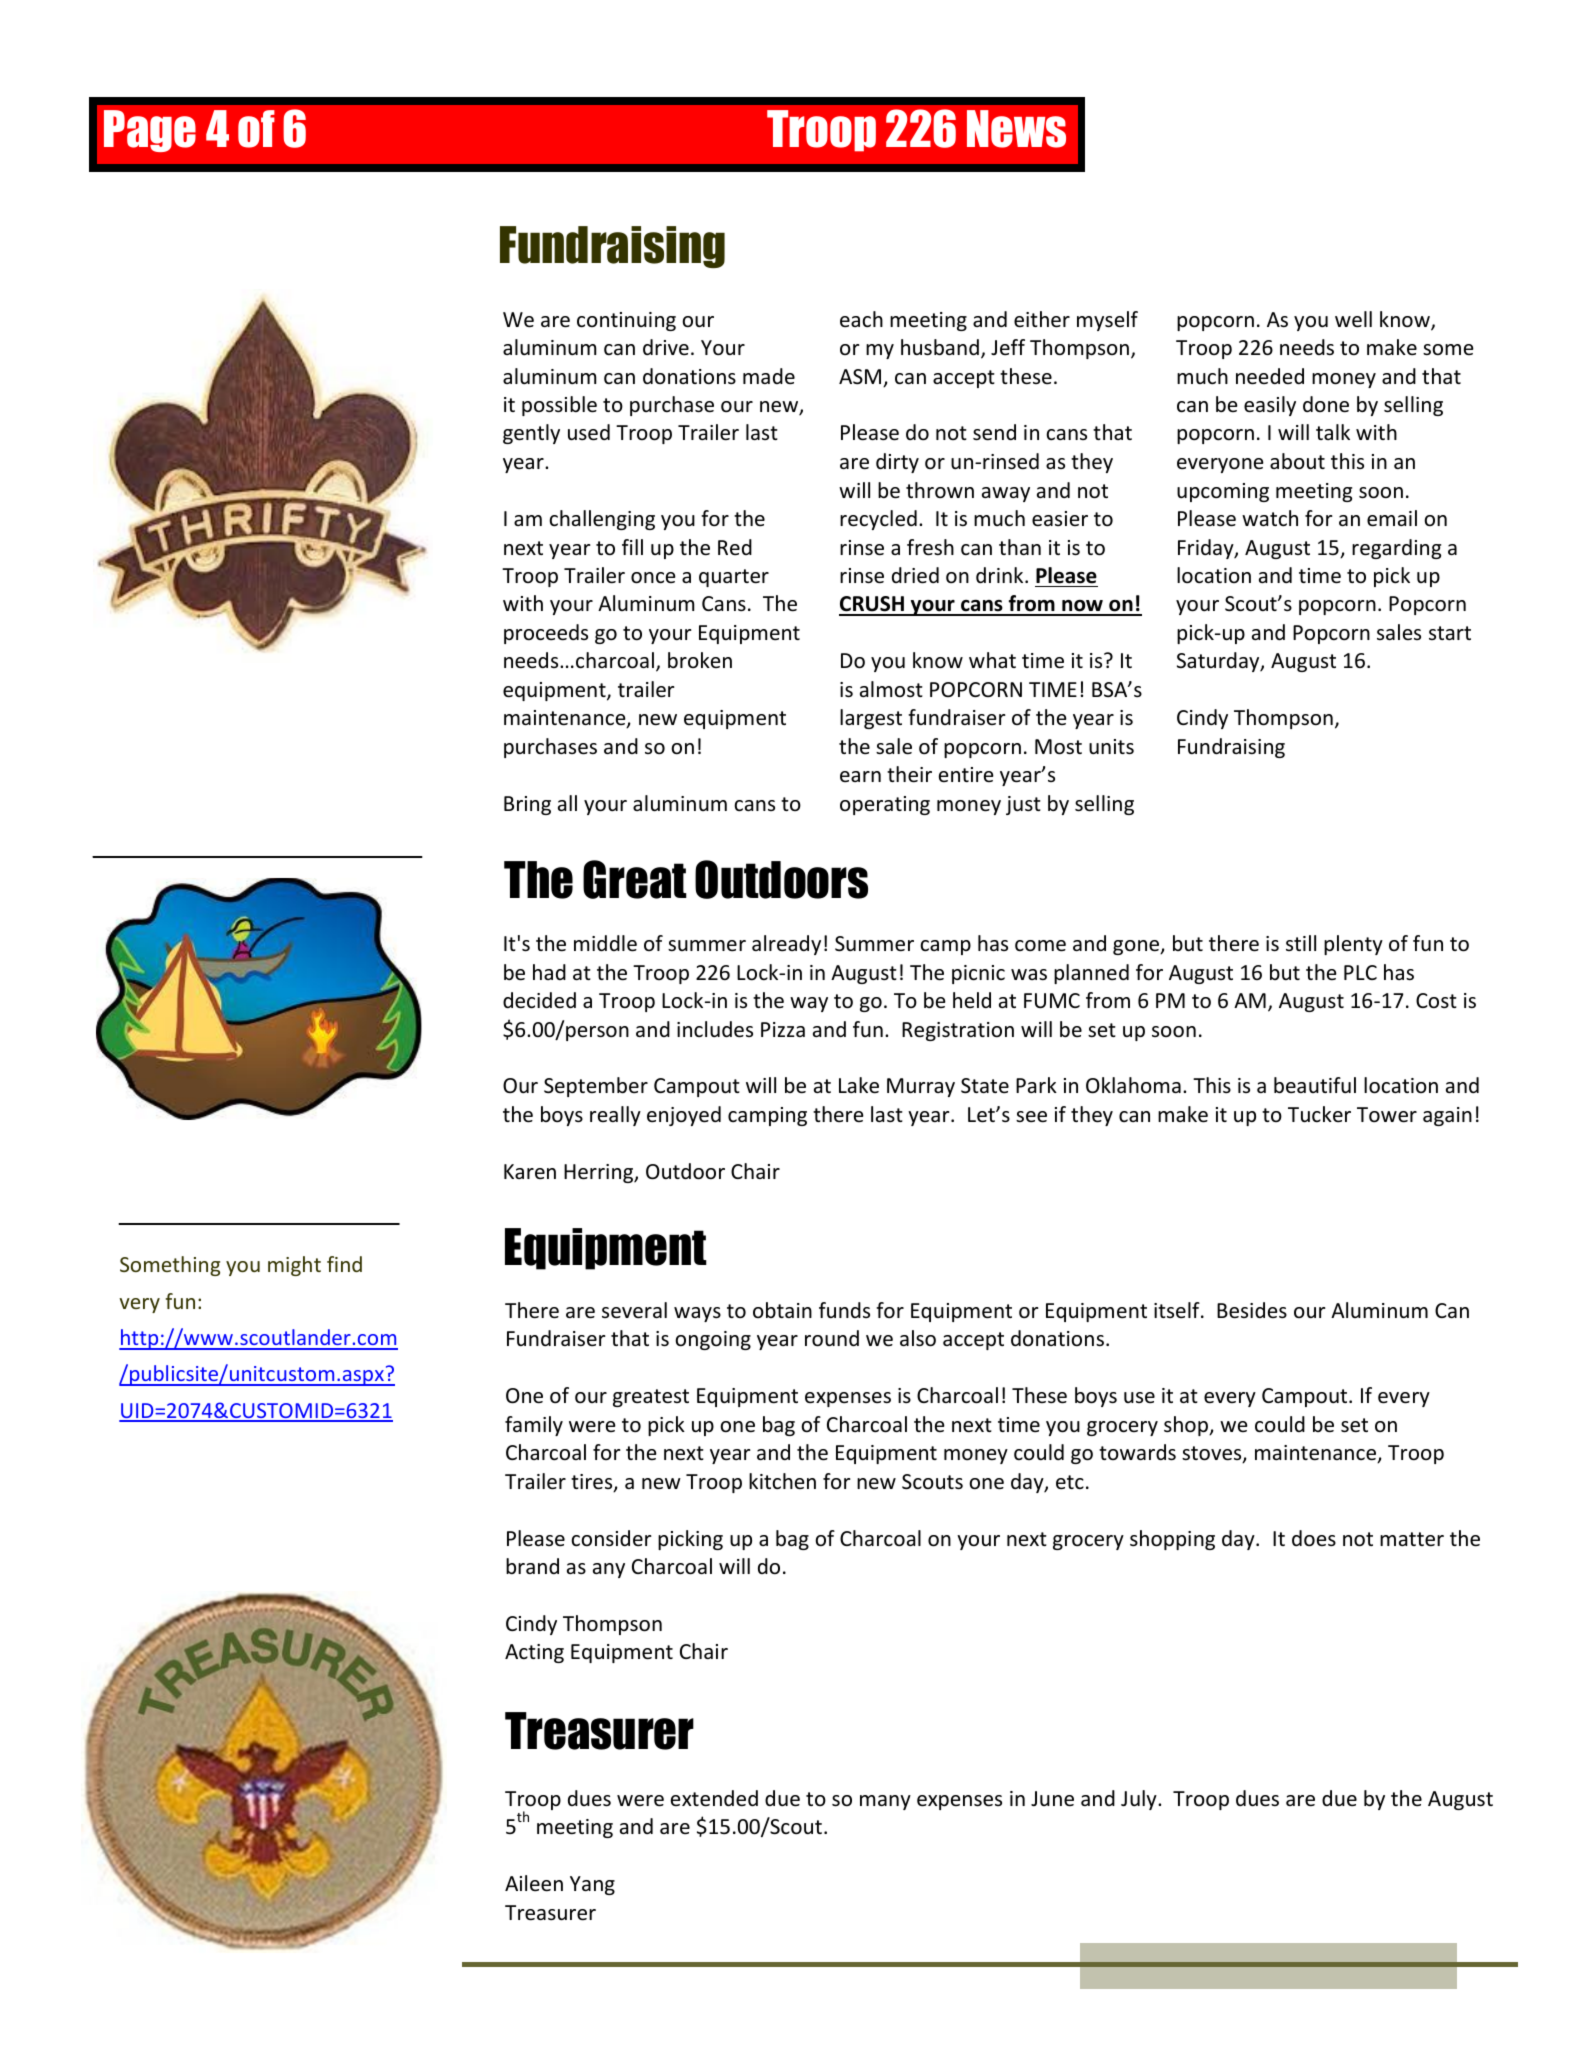 Image resolution: width=1585 pixels, height=2052 pixels. Describe the element at coordinates (527, 805) in the image. I see `Bring` at that location.
